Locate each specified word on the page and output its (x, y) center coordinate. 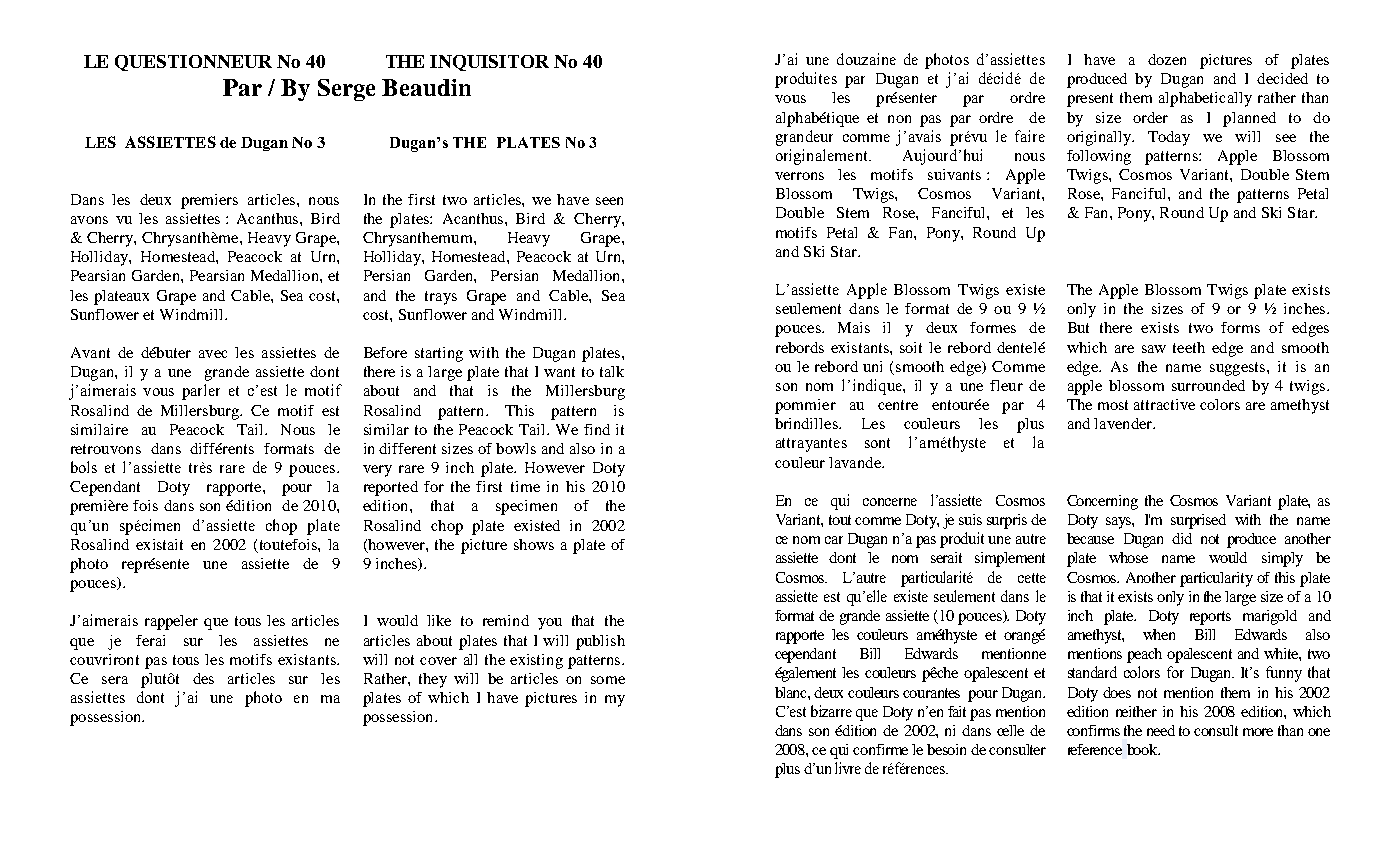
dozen (1167, 59)
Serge (346, 90)
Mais (854, 327)
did (1182, 538)
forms (1240, 327)
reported (391, 488)
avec (213, 354)
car (834, 540)
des (203, 678)
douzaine (866, 59)
